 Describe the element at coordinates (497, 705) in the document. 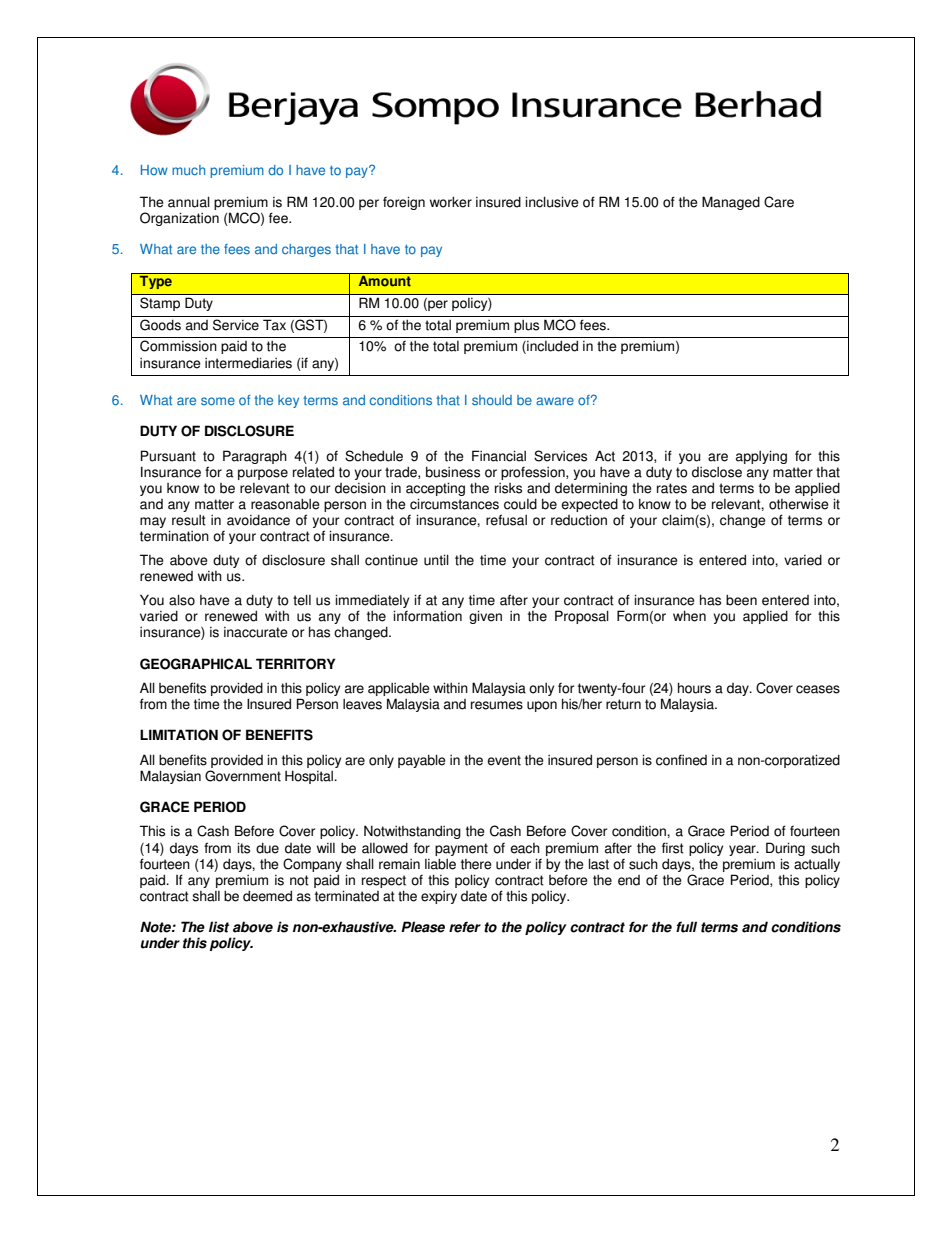

I see `resumes` at that location.
